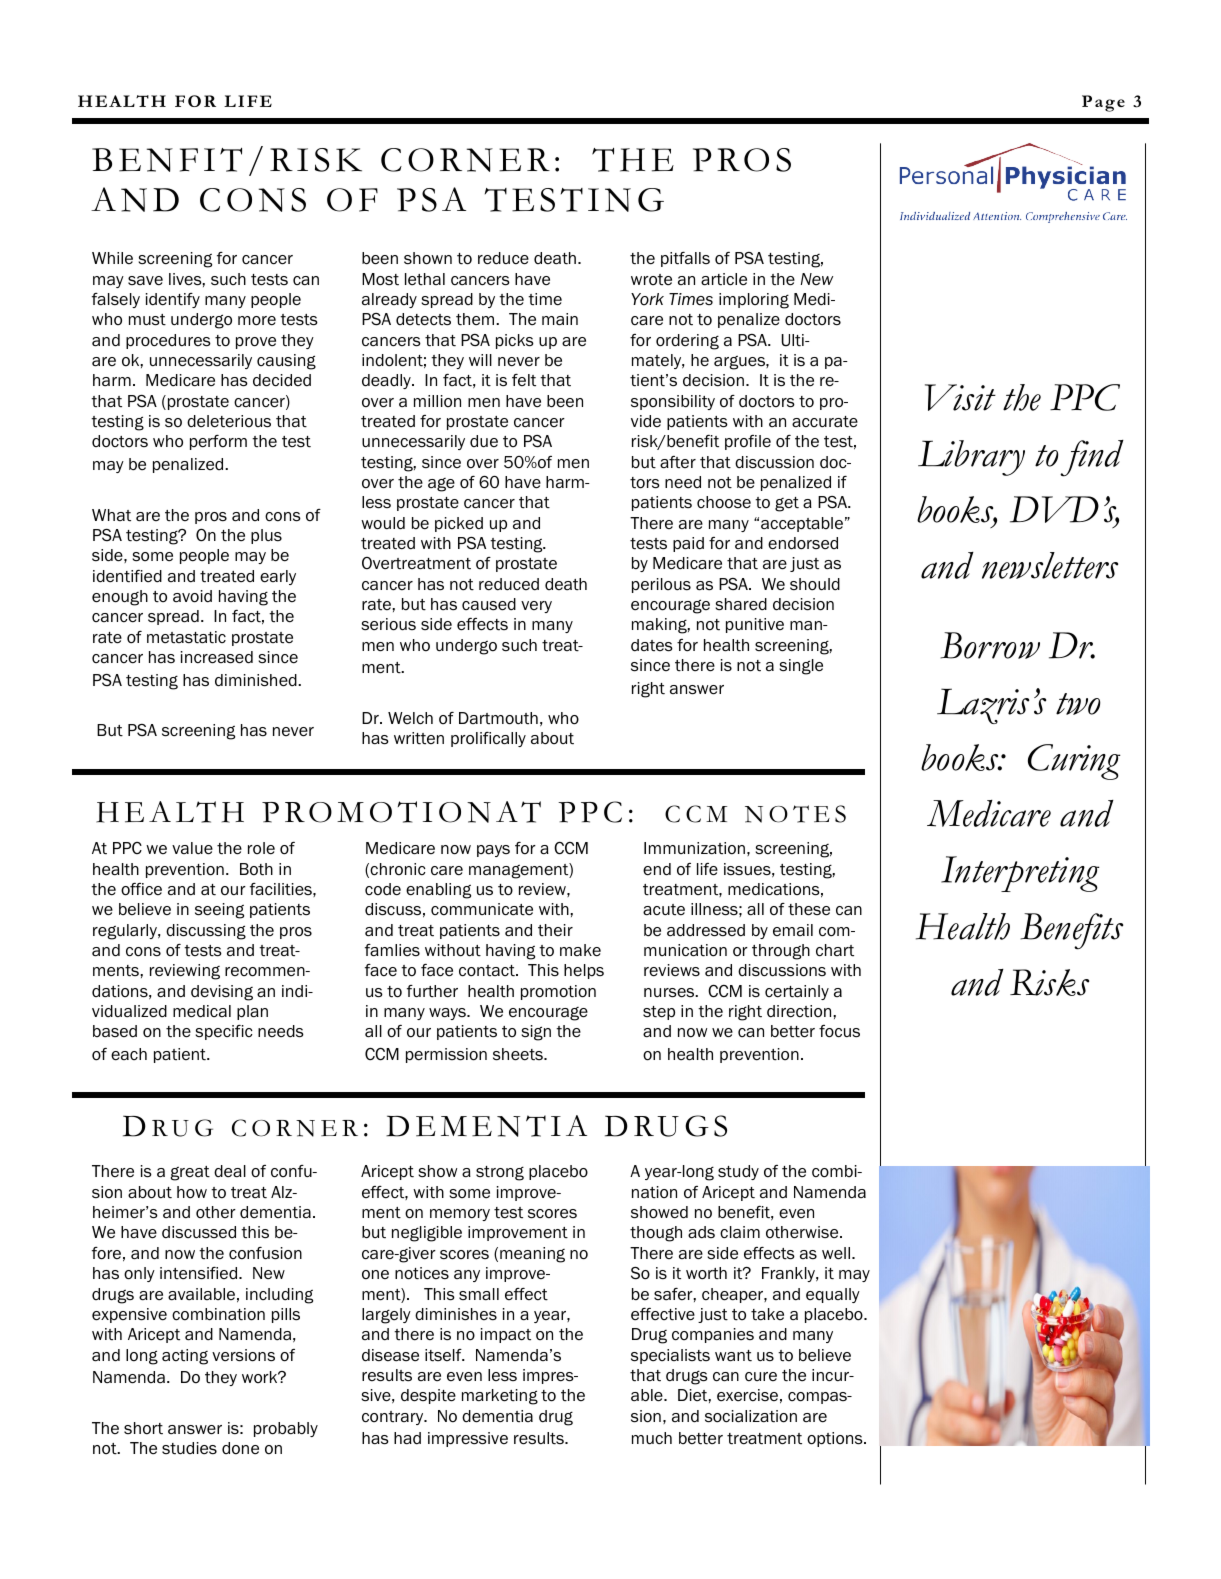 Image resolution: width=1221 pixels, height=1579 pixels. Describe the element at coordinates (217, 657) in the page. I see `increased` at that location.
